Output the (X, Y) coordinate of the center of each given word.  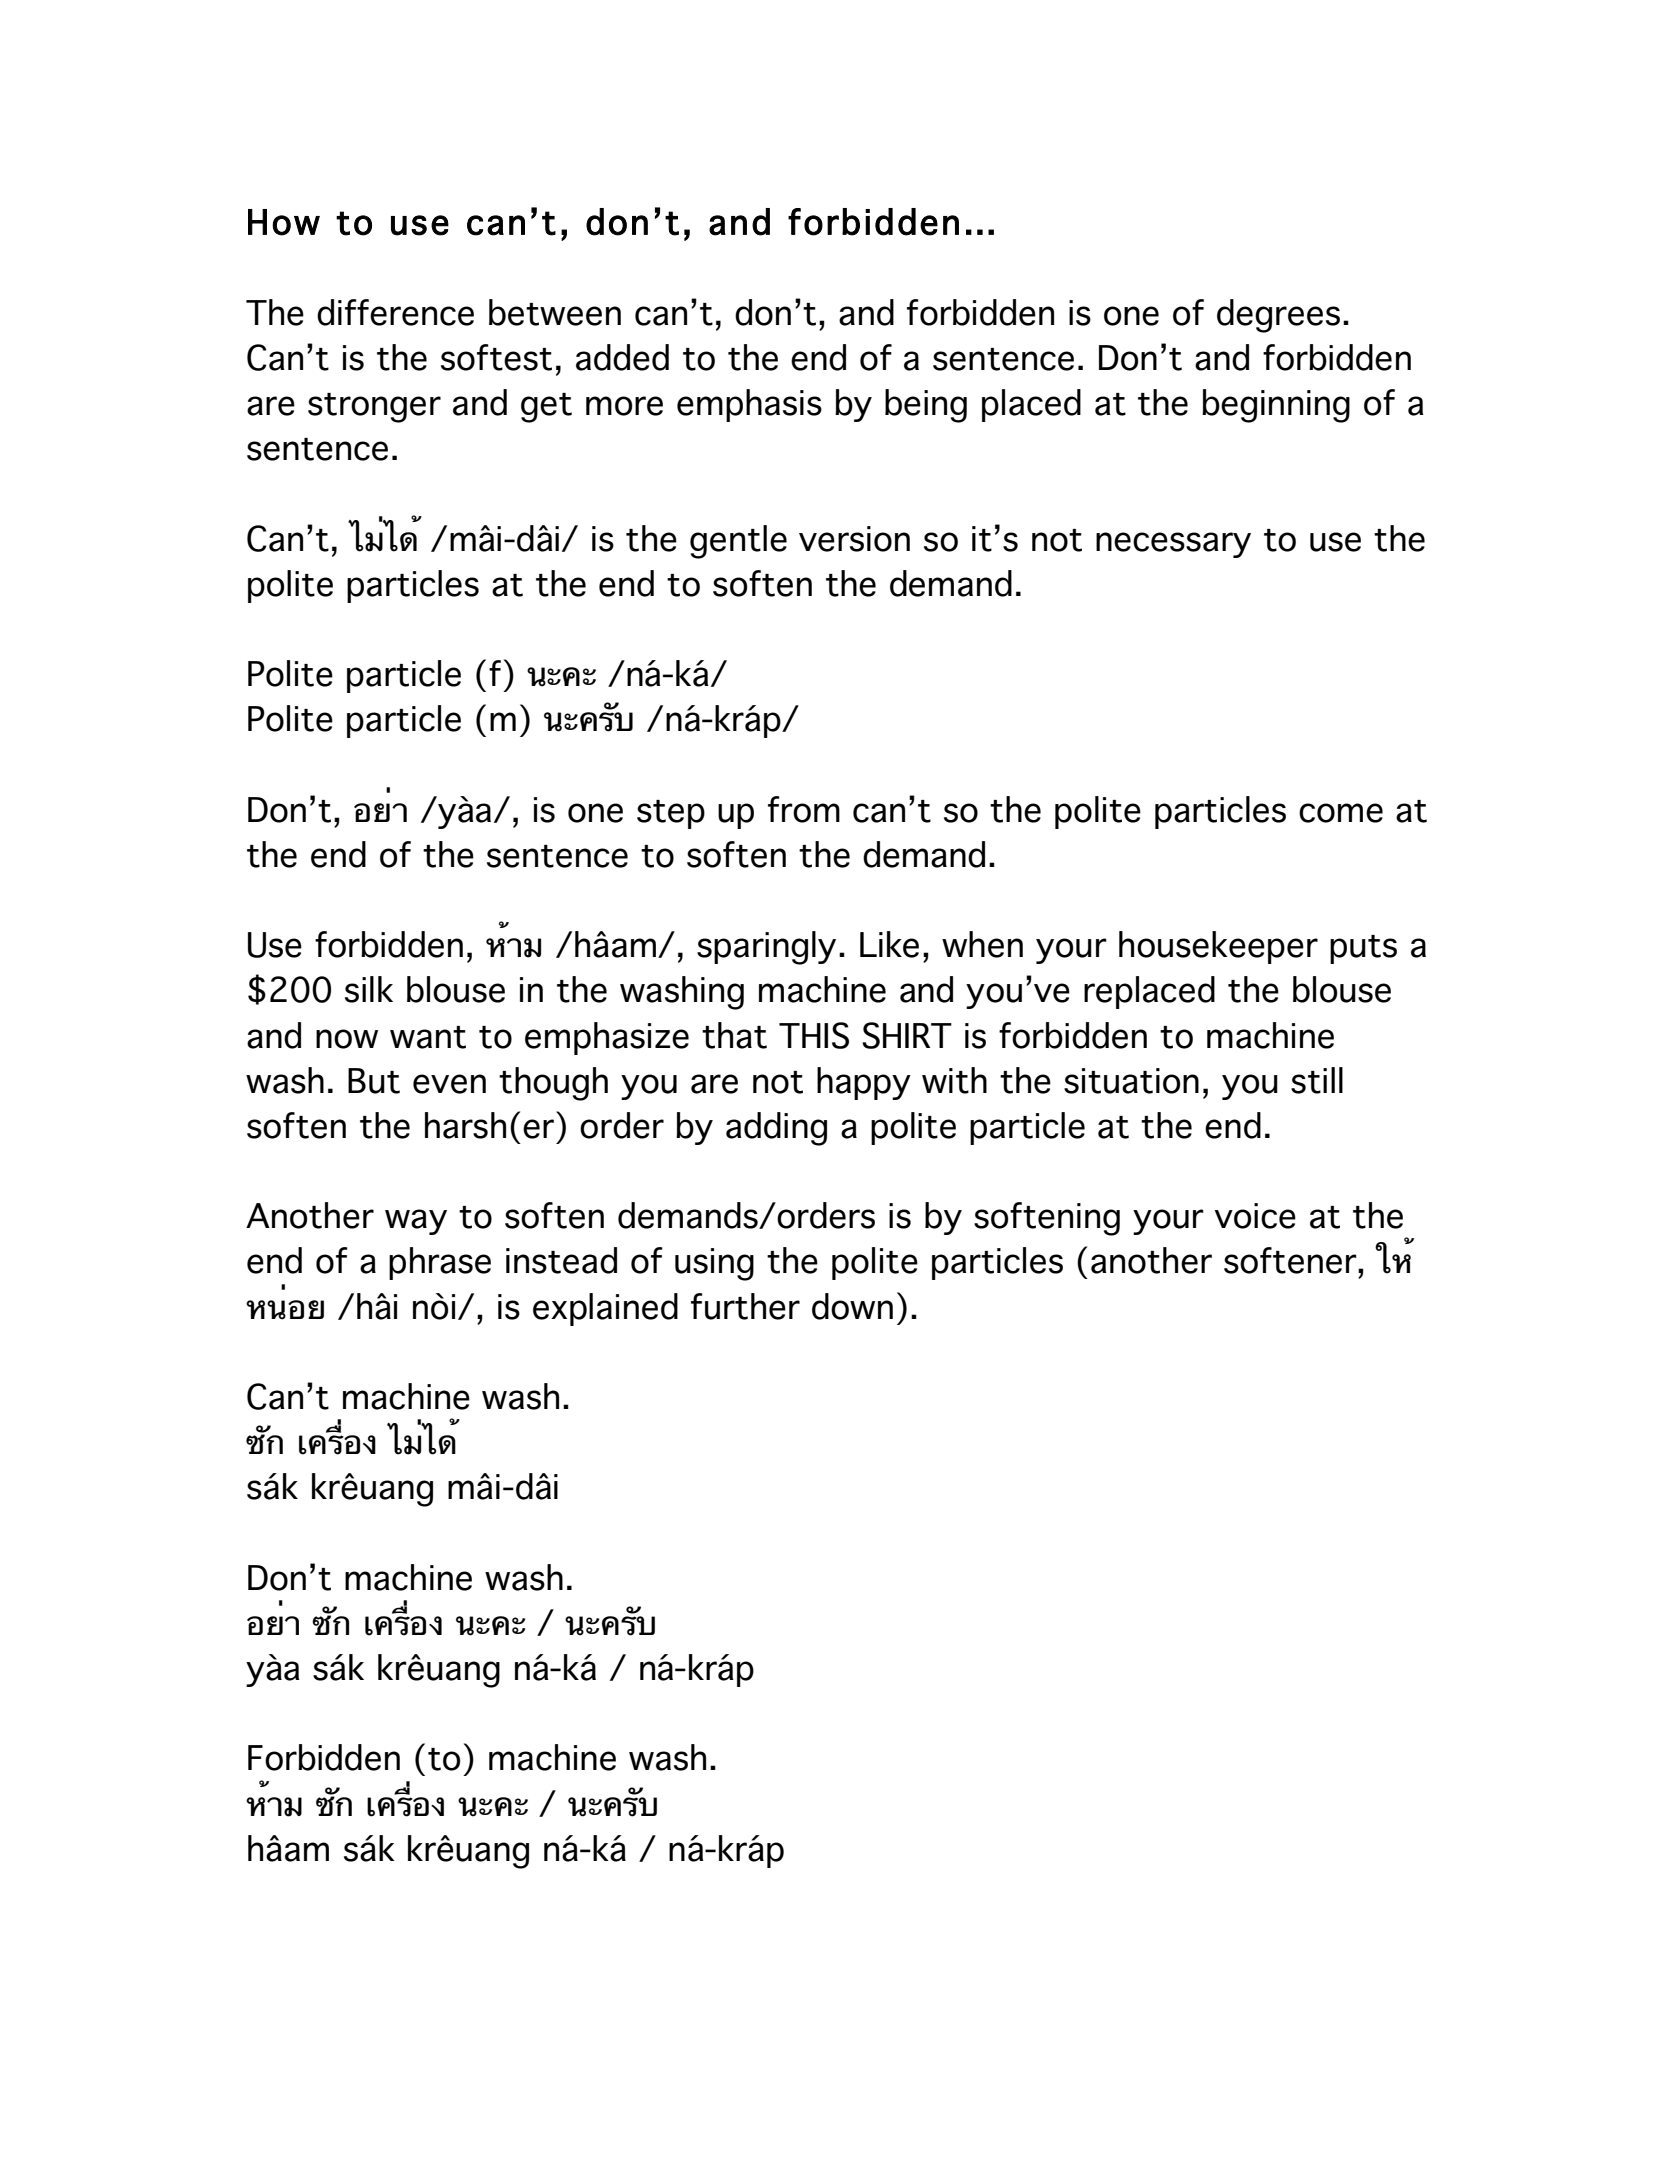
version (854, 539)
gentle (738, 542)
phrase (440, 1263)
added (622, 357)
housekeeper (1218, 947)
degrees (1278, 316)
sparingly (766, 948)
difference (395, 312)
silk (369, 989)
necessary (1173, 545)
